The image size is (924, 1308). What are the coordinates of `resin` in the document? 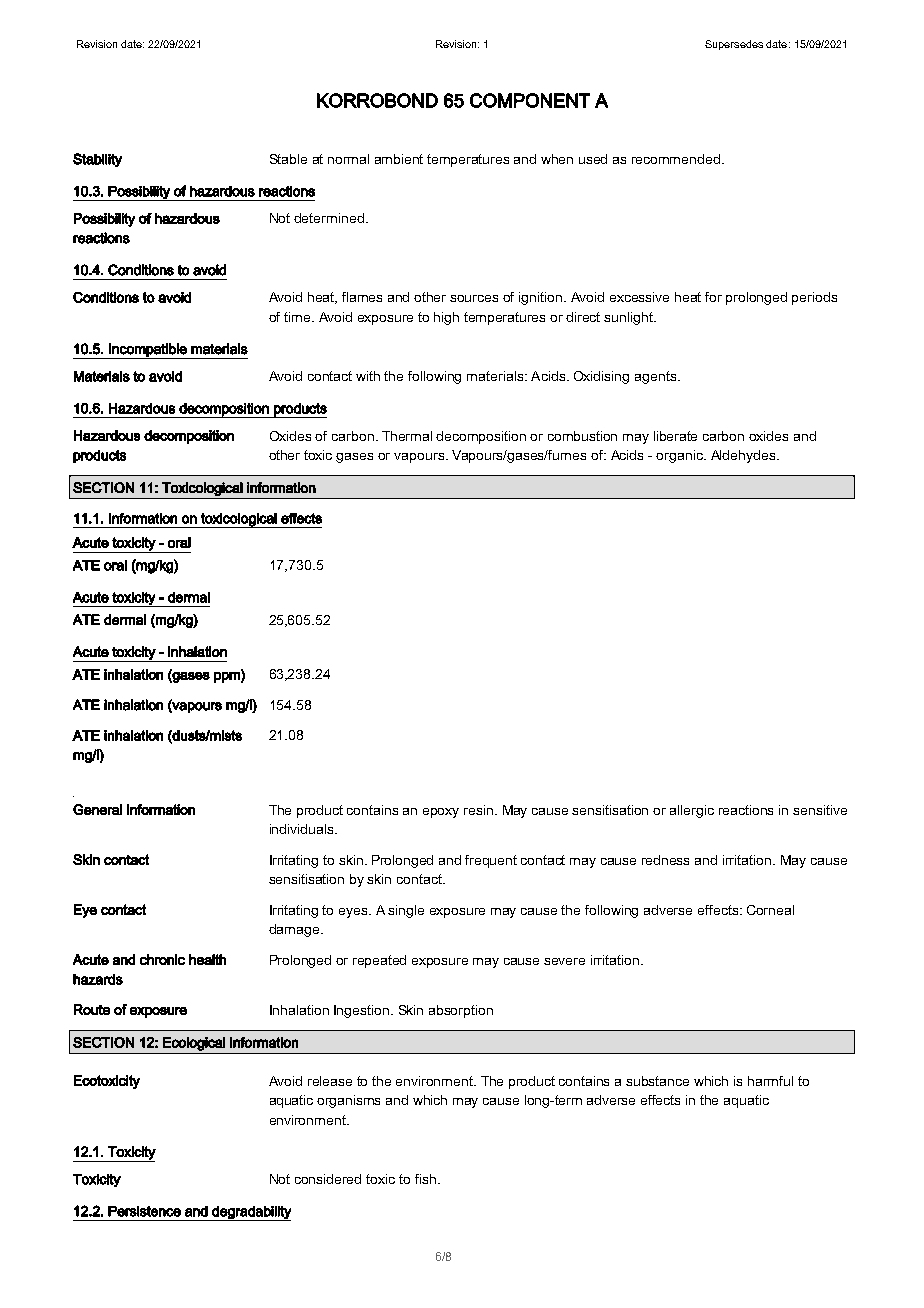 It's located at (480, 810).
